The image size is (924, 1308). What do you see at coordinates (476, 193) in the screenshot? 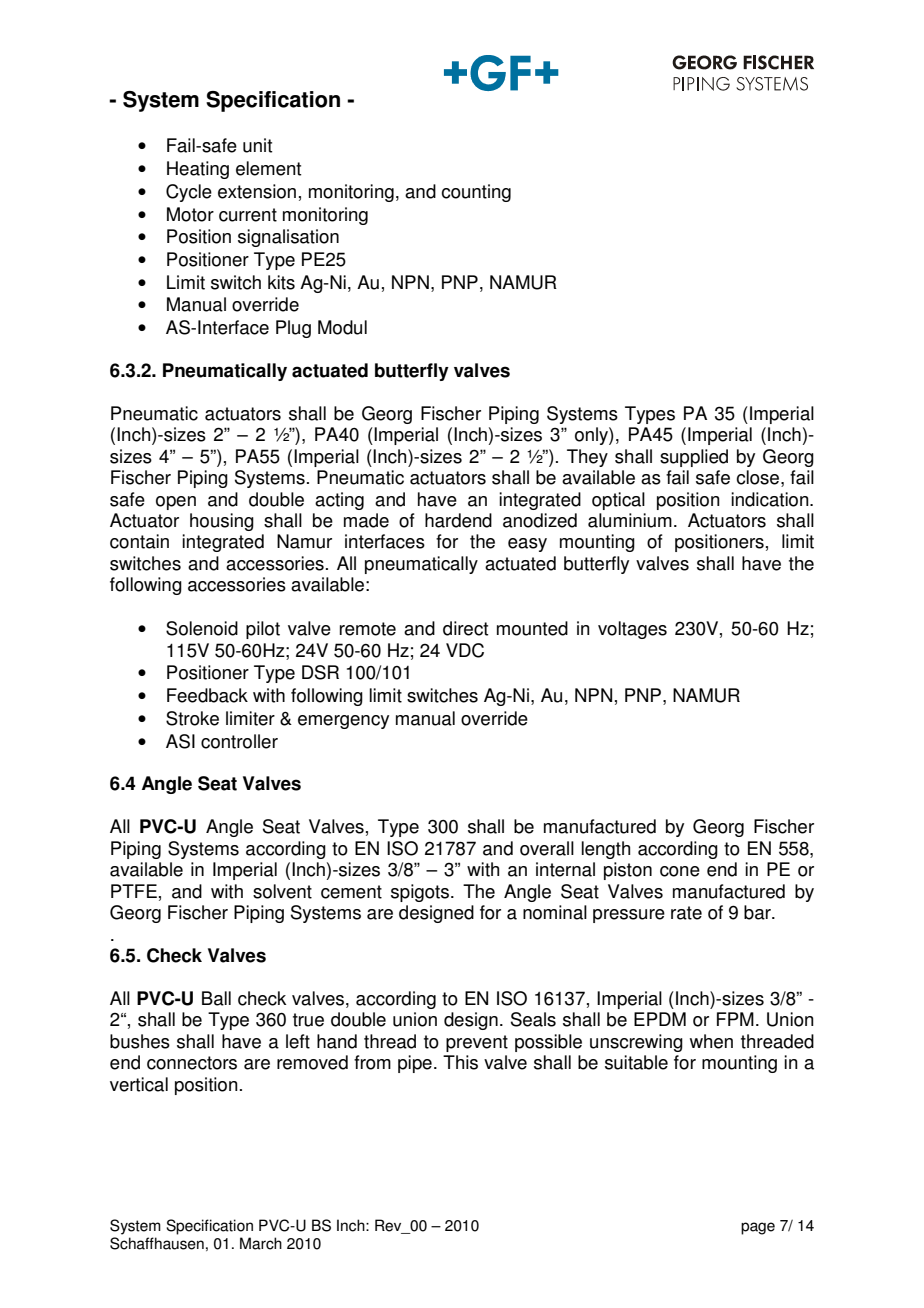
I see `counting` at bounding box center [476, 193].
